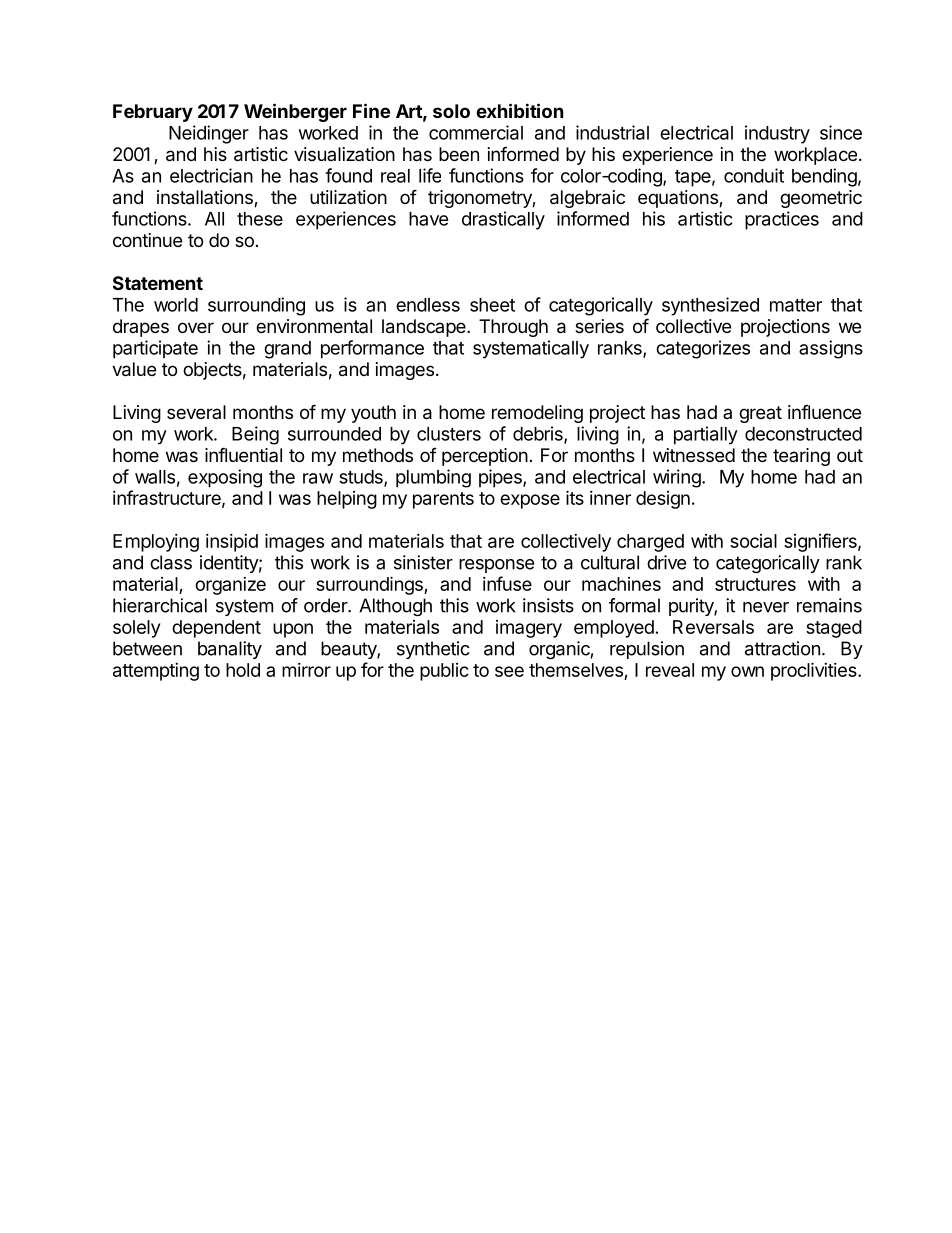 The image size is (952, 1233). I want to click on commercial, so click(476, 132).
